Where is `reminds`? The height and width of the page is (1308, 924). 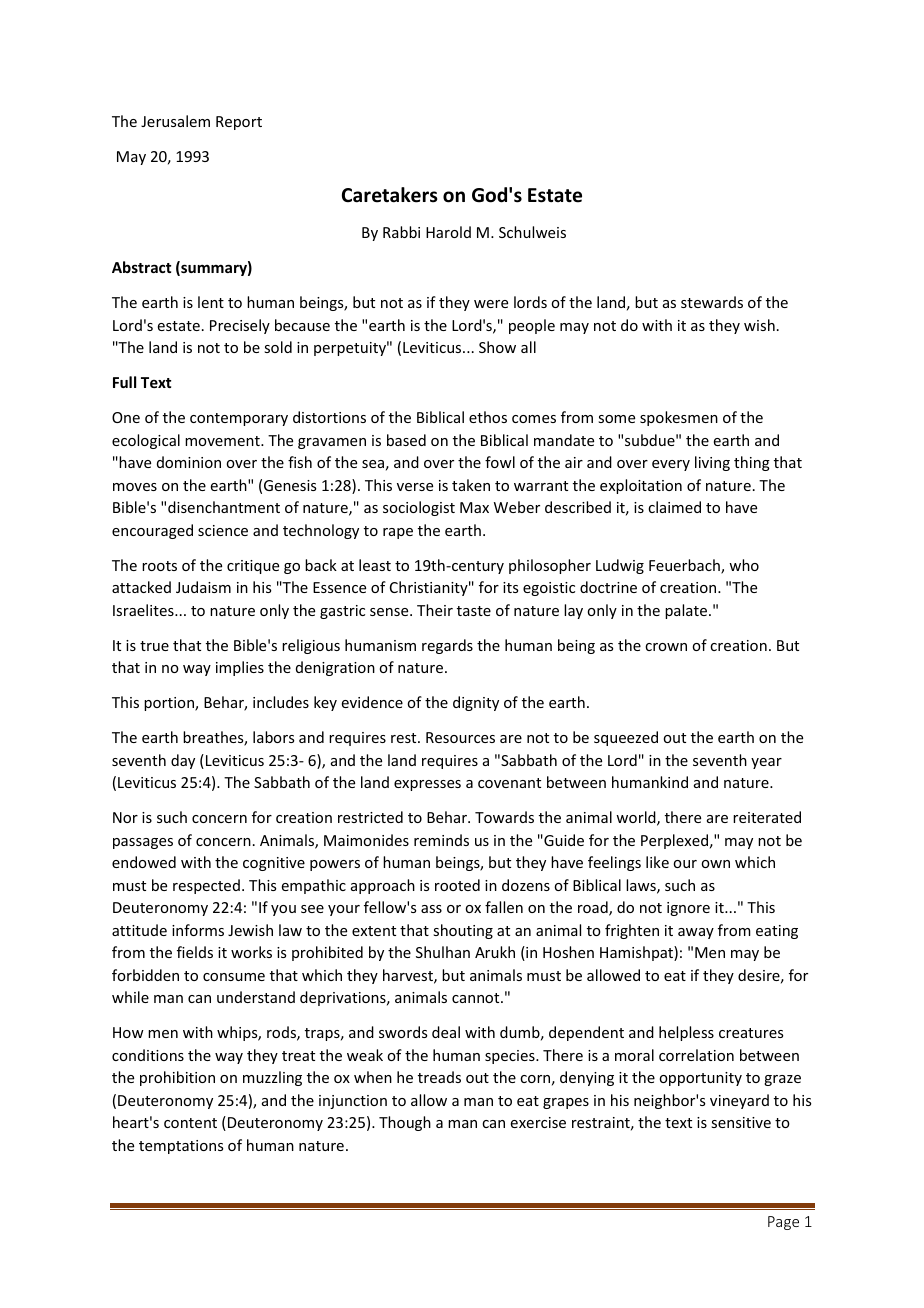 reminds is located at coordinates (441, 840).
